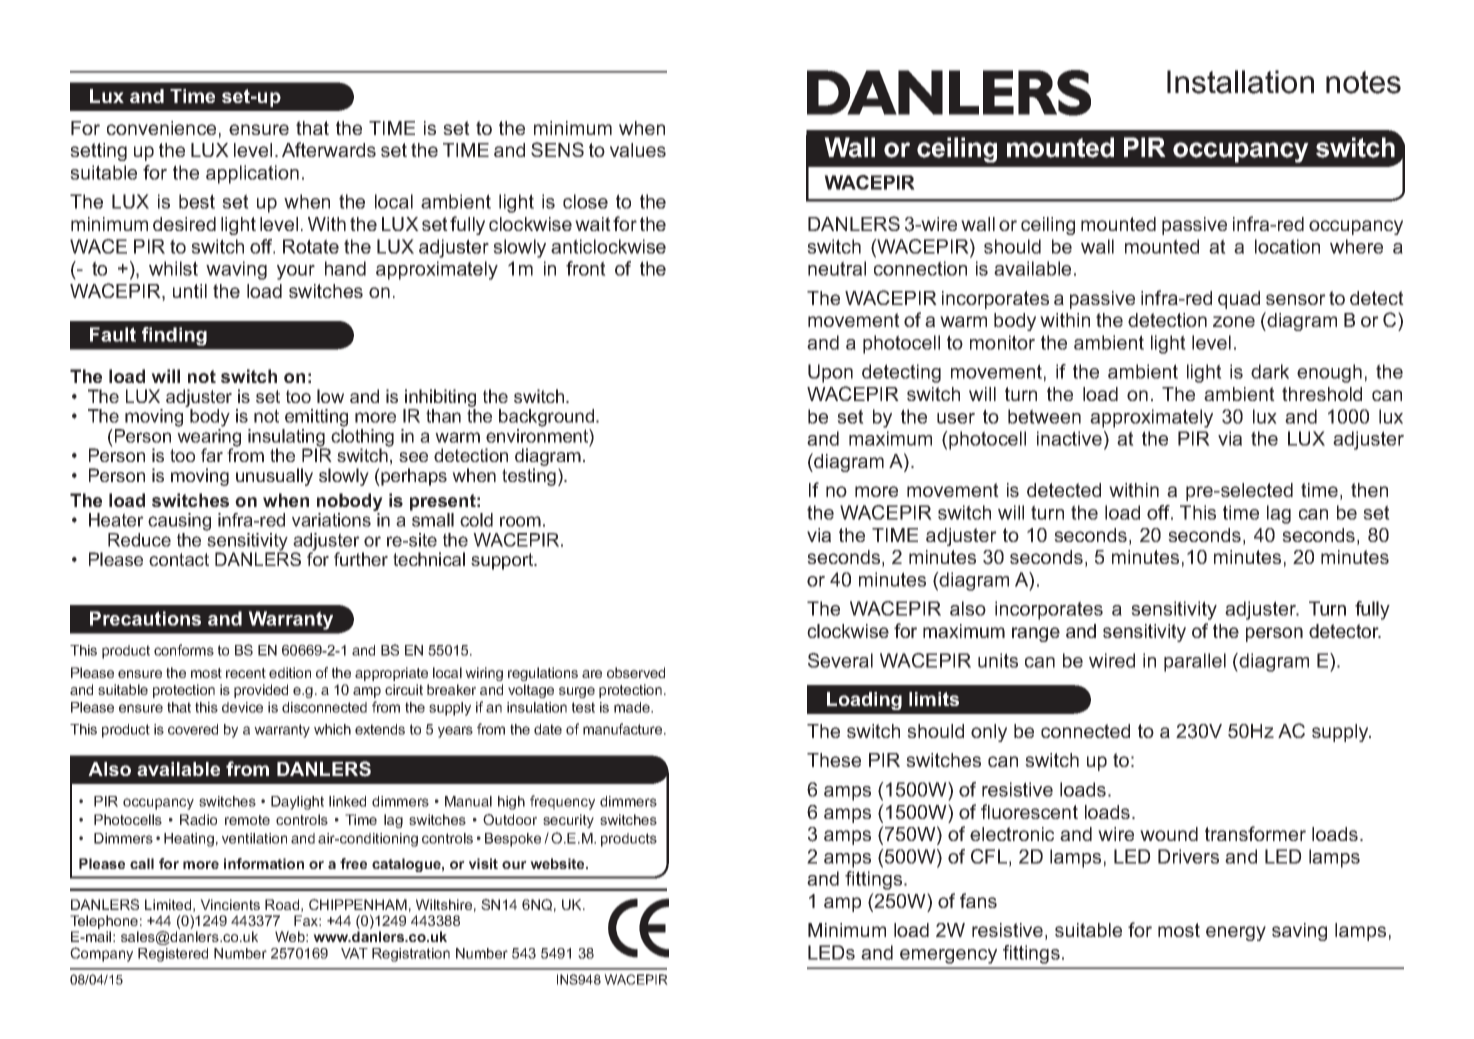 The height and width of the screenshot is (1039, 1474). What do you see at coordinates (638, 150) in the screenshot?
I see `values` at bounding box center [638, 150].
